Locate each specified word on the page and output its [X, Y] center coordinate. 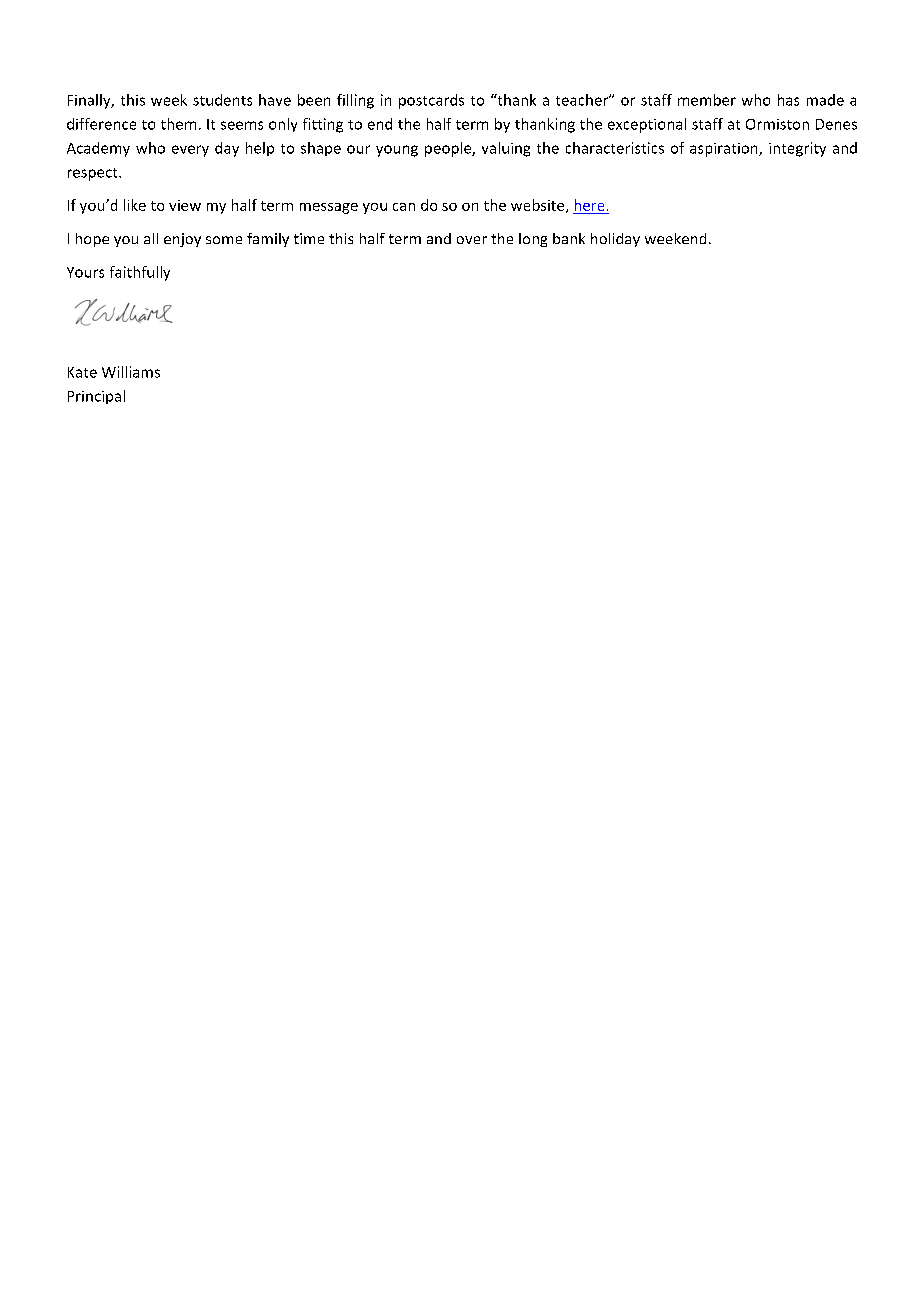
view [185, 205]
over [472, 240]
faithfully [140, 273]
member [707, 100]
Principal [96, 397]
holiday [615, 240]
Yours [85, 272]
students [222, 100]
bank [569, 238]
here [589, 205]
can [404, 207]
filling [355, 101]
